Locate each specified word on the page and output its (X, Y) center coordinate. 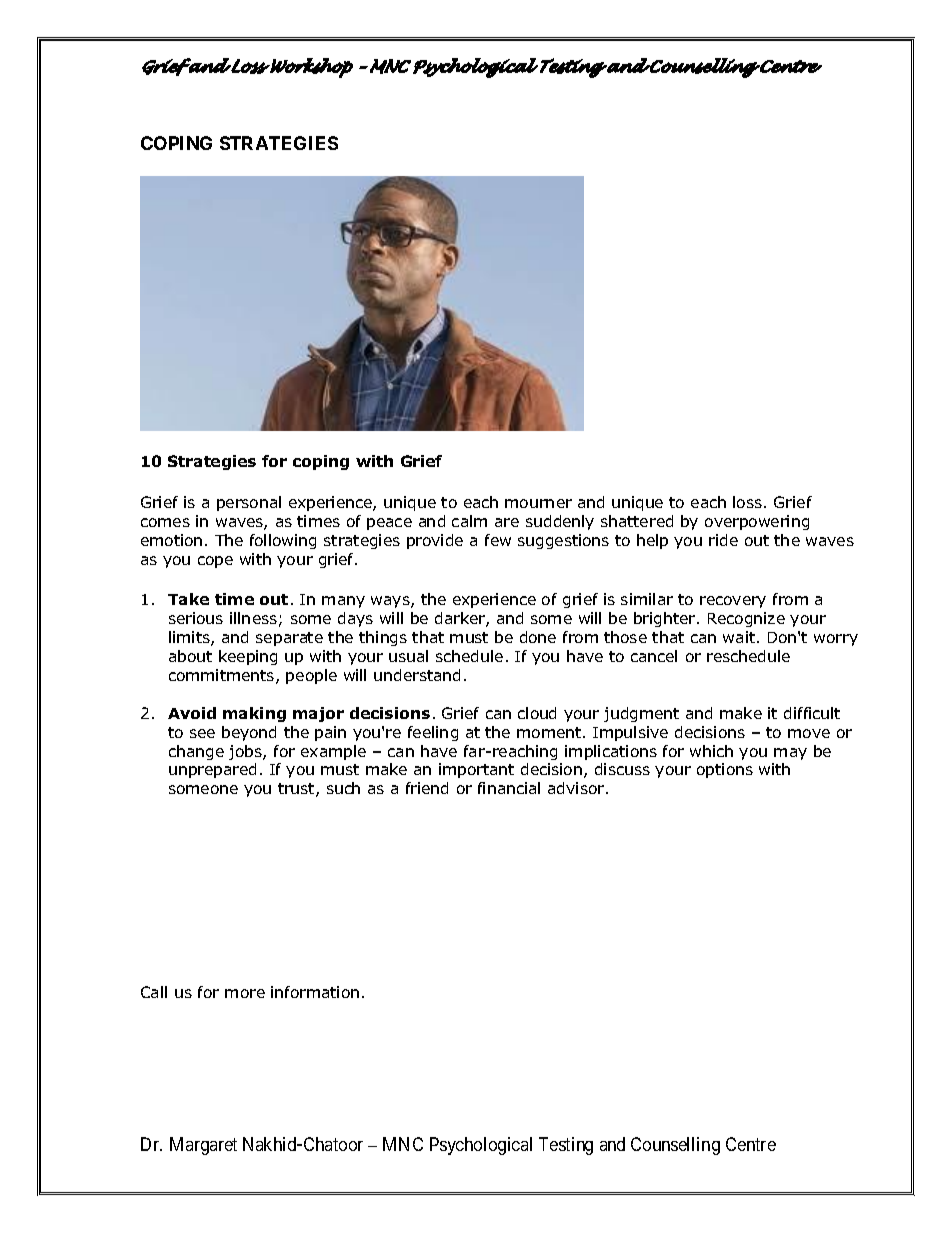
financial (509, 788)
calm (469, 521)
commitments (223, 676)
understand (417, 675)
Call (154, 992)
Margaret (203, 1146)
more (245, 993)
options (725, 770)
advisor (577, 788)
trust (297, 790)
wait (739, 637)
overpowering (757, 522)
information (315, 992)
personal (249, 503)
